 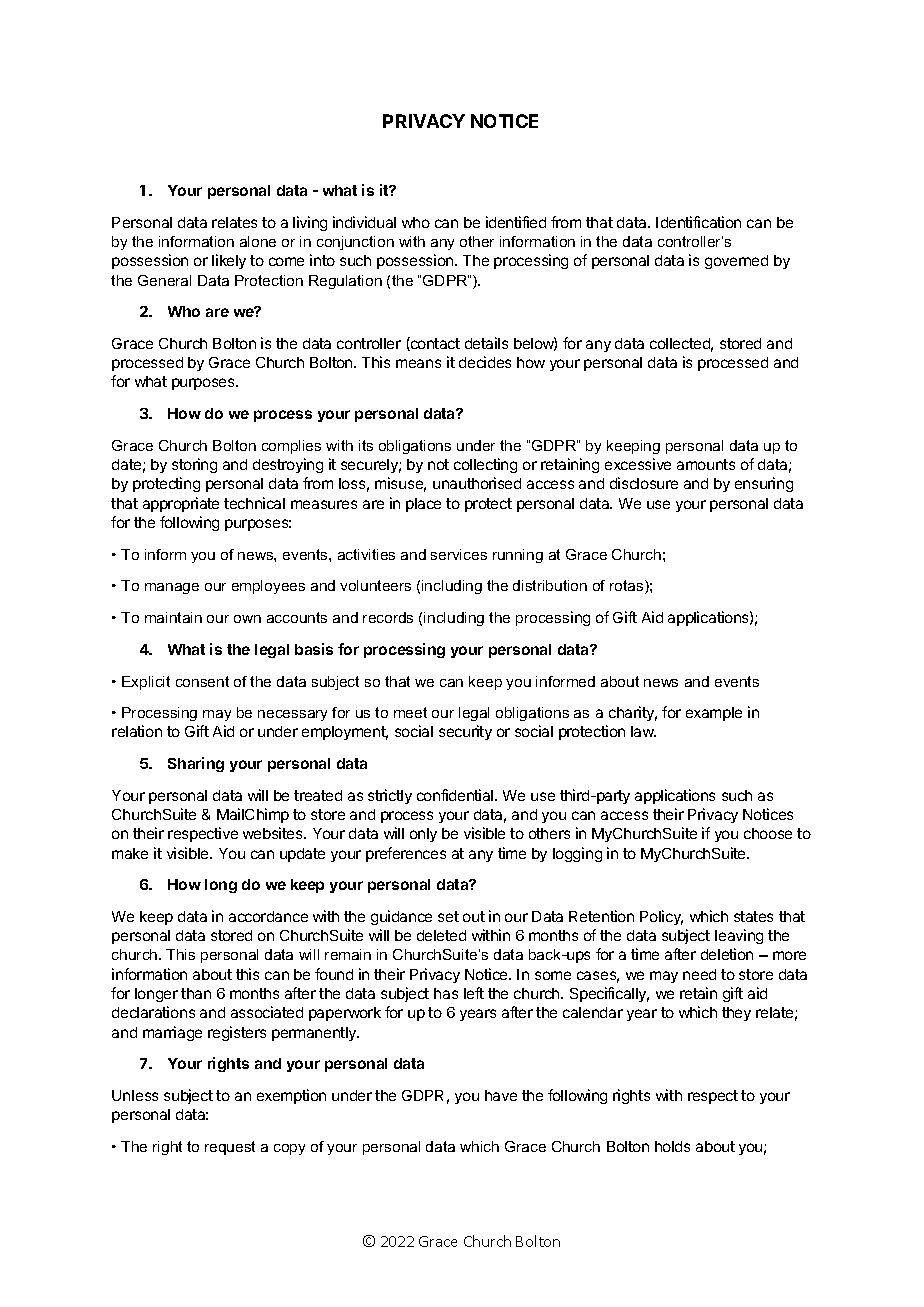 What do you see at coordinates (194, 465) in the screenshot?
I see `storing` at bounding box center [194, 465].
